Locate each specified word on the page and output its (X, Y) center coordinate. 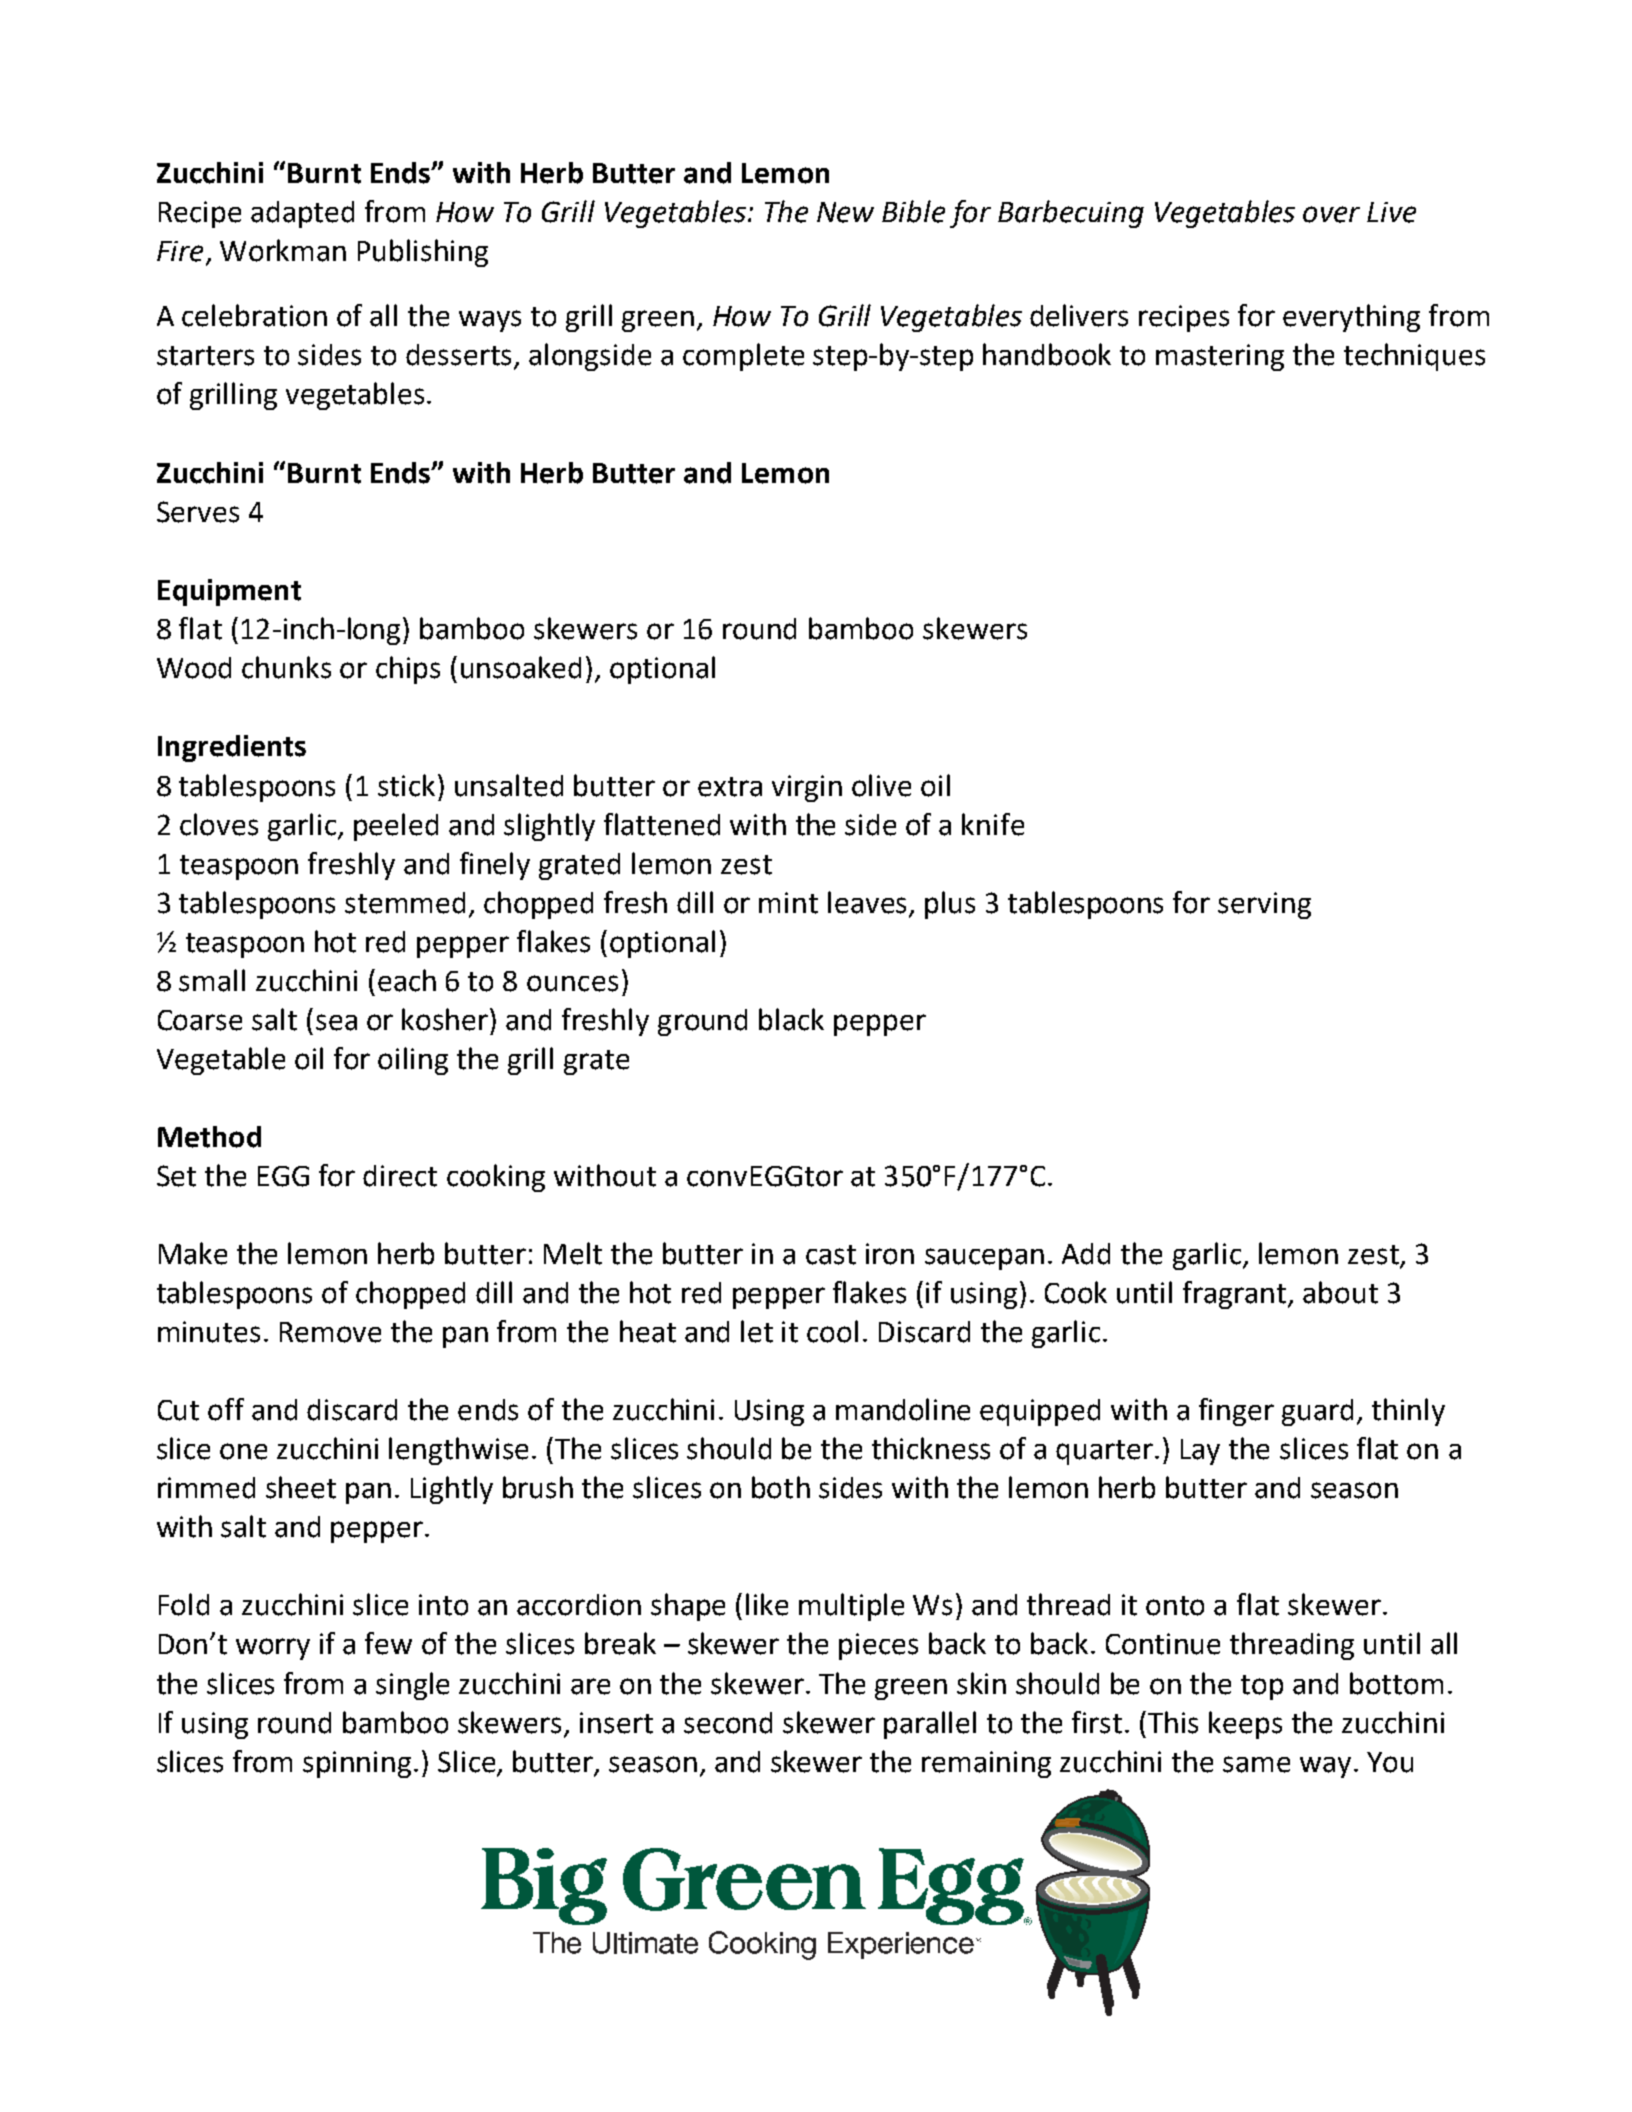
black (791, 1019)
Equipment (229, 592)
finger (1236, 1412)
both (781, 1487)
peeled (396, 827)
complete (743, 357)
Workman (283, 250)
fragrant (1236, 1295)
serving (1264, 905)
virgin (807, 788)
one (243, 1451)
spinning (357, 1764)
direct (400, 1176)
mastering (1220, 357)
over (1331, 214)
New (845, 212)
